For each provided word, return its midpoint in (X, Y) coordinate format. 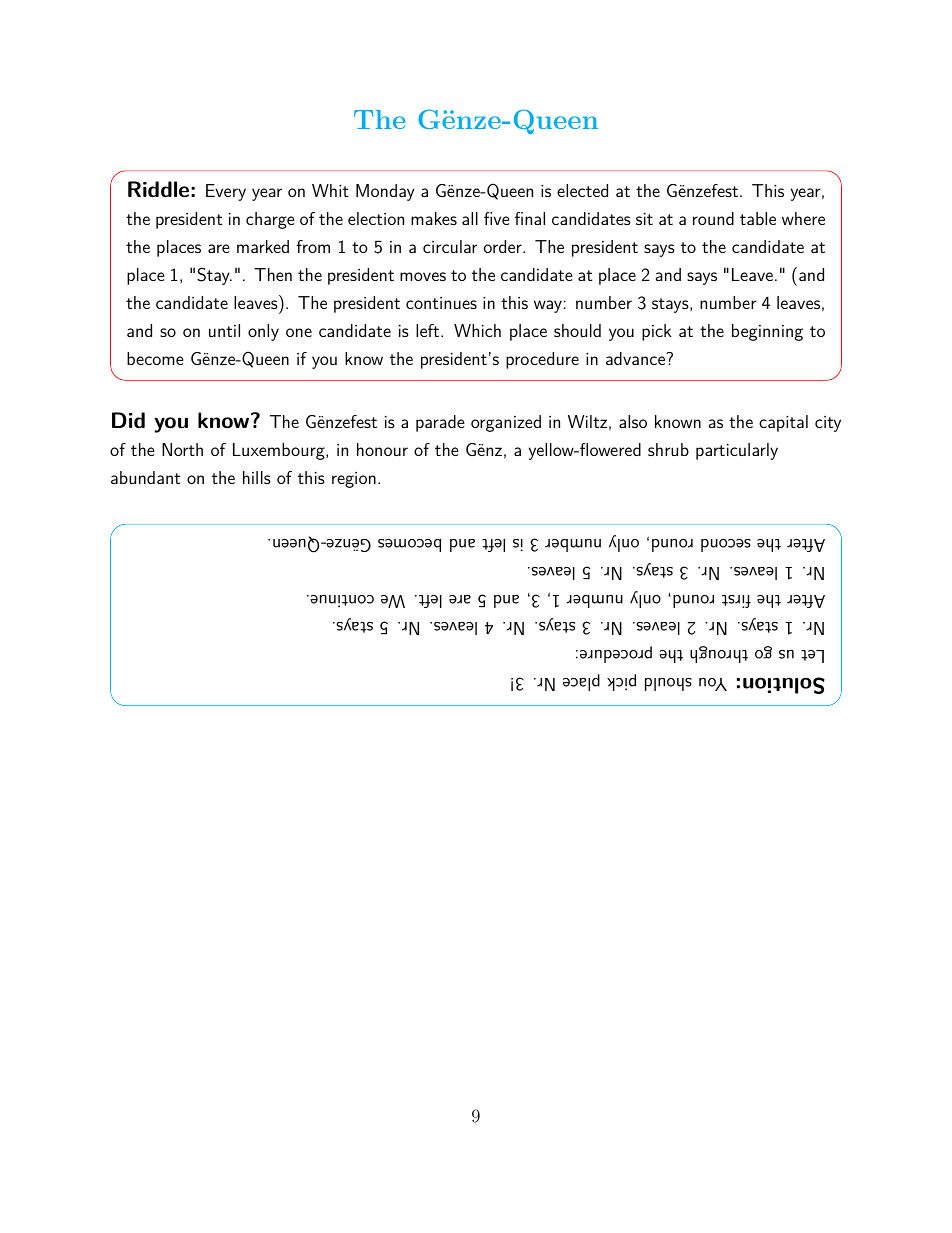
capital (783, 423)
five (497, 218)
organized (506, 423)
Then (273, 274)
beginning (767, 332)
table (758, 218)
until (224, 330)
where (803, 218)
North (182, 449)
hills (257, 477)
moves (423, 276)
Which (477, 330)
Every (226, 192)
